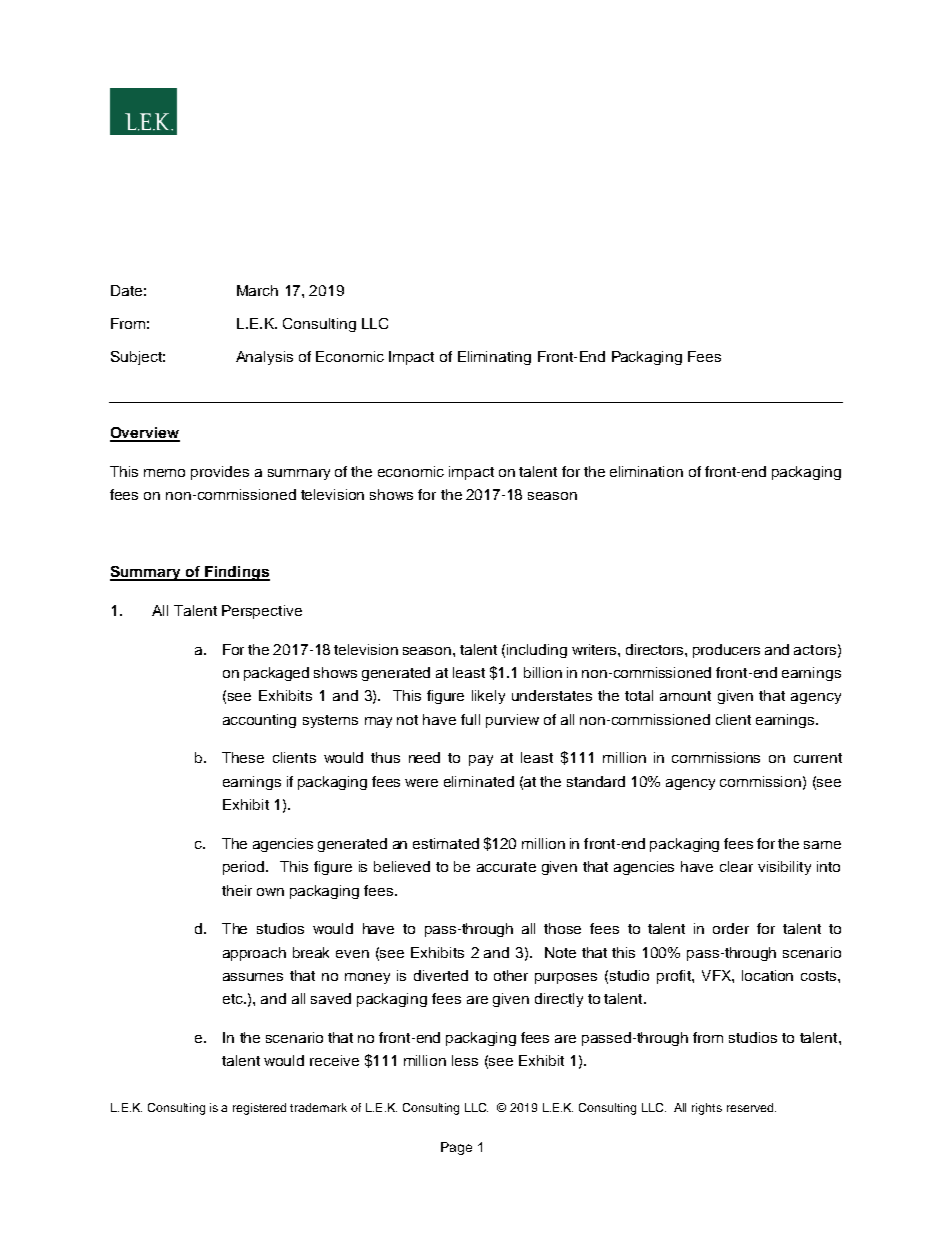 This page has height=1233, width=952. What do you see at coordinates (646, 471) in the page?
I see `elimination` at bounding box center [646, 471].
